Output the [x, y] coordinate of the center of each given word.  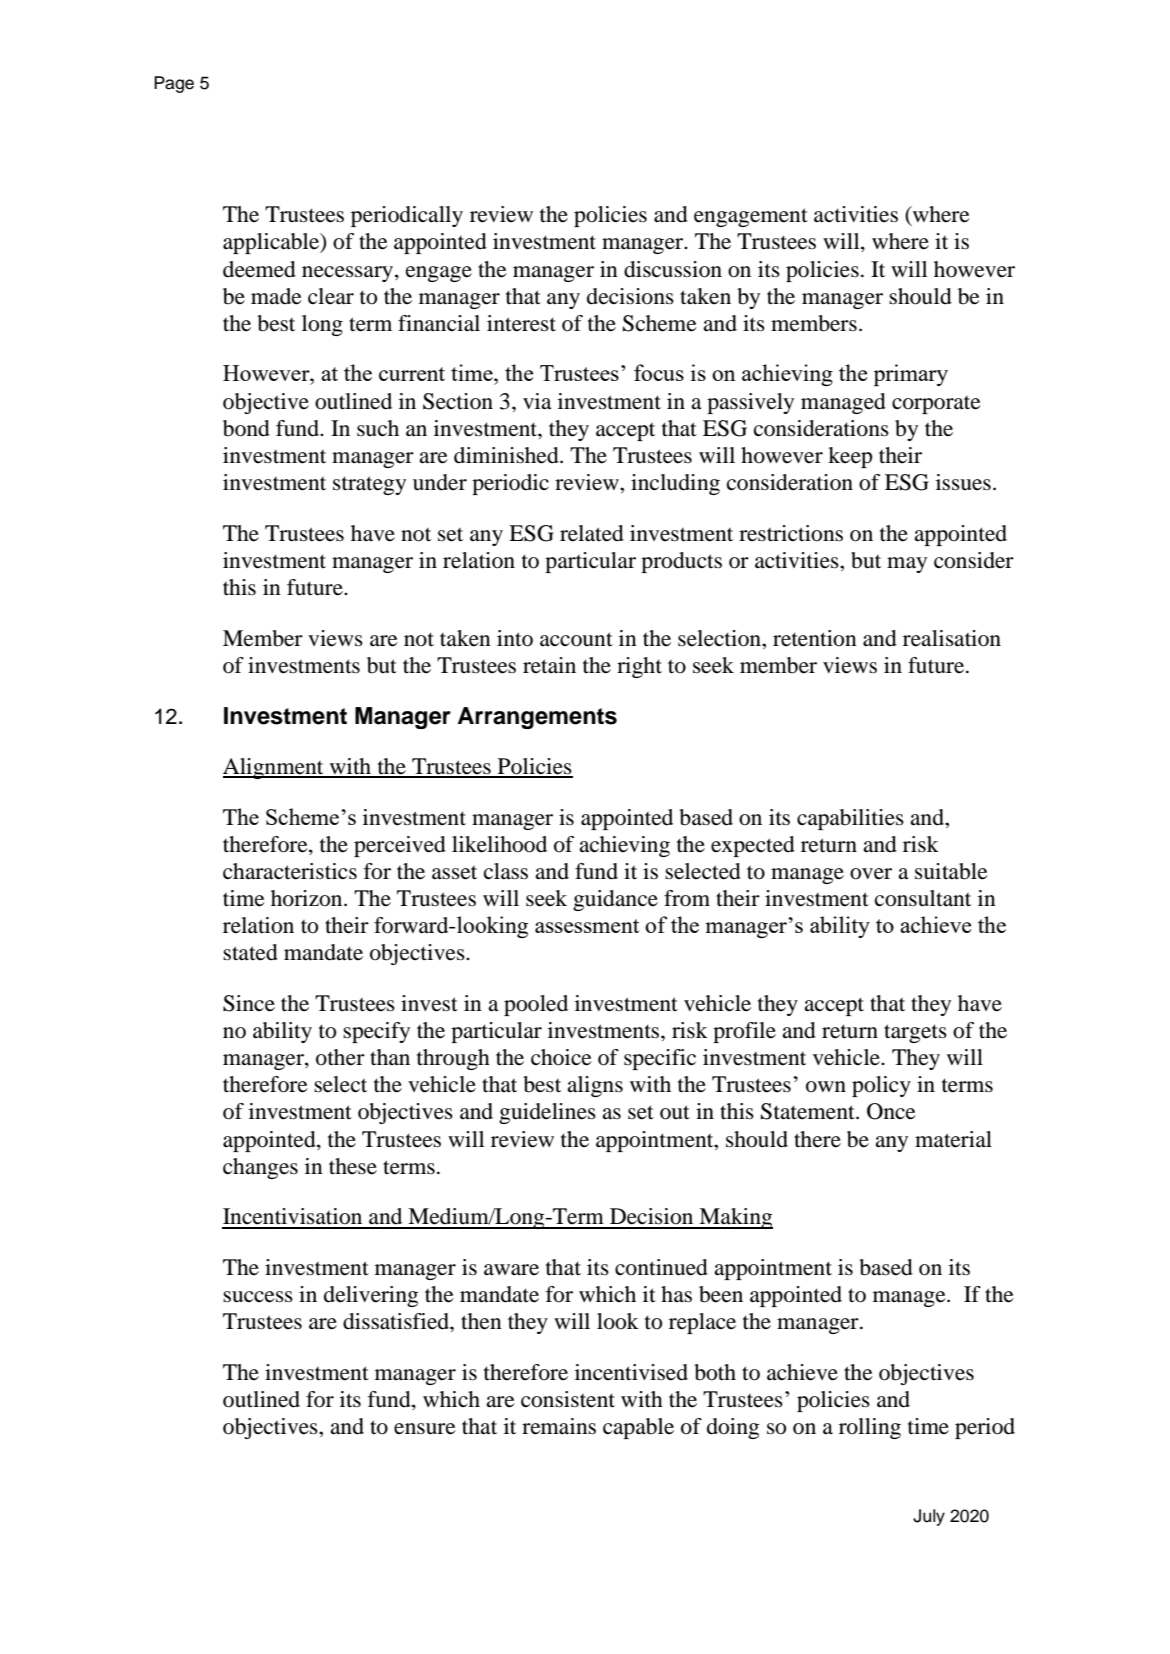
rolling [870, 1428]
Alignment [274, 768]
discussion [673, 269]
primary [911, 375]
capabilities [850, 819]
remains [559, 1426]
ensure [425, 1429]
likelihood [499, 844]
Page [174, 84]
